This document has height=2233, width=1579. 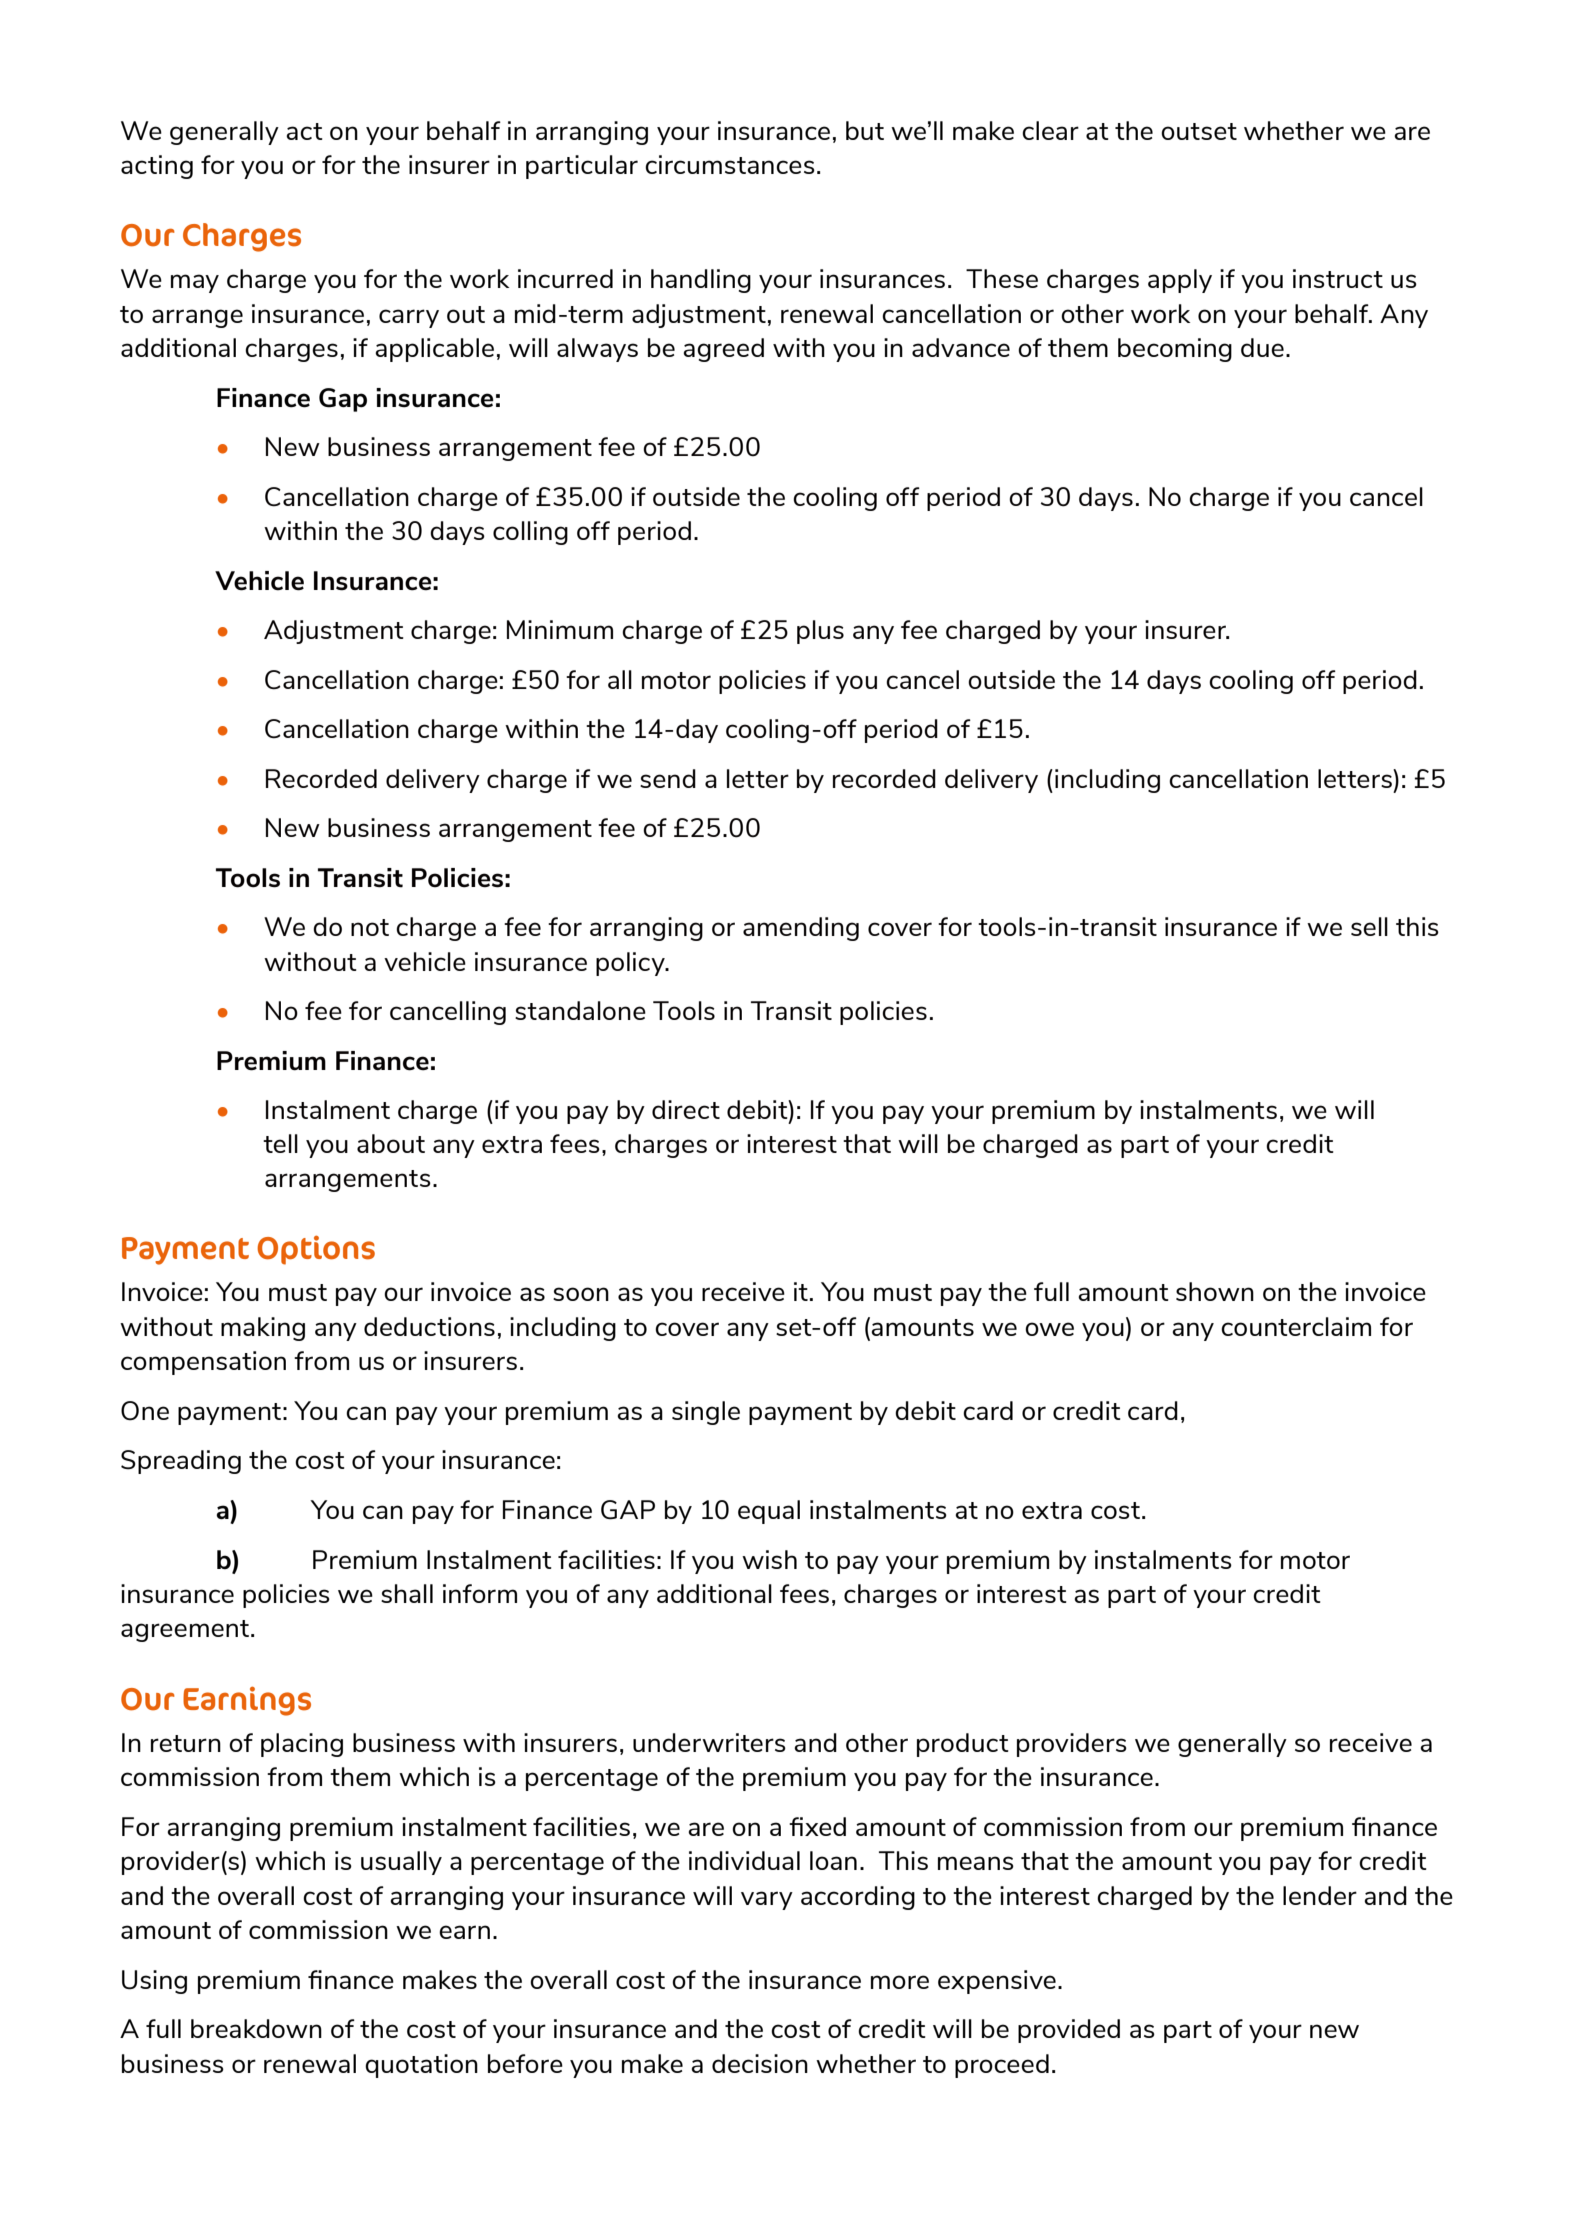 I want to click on decision, so click(x=760, y=2063).
